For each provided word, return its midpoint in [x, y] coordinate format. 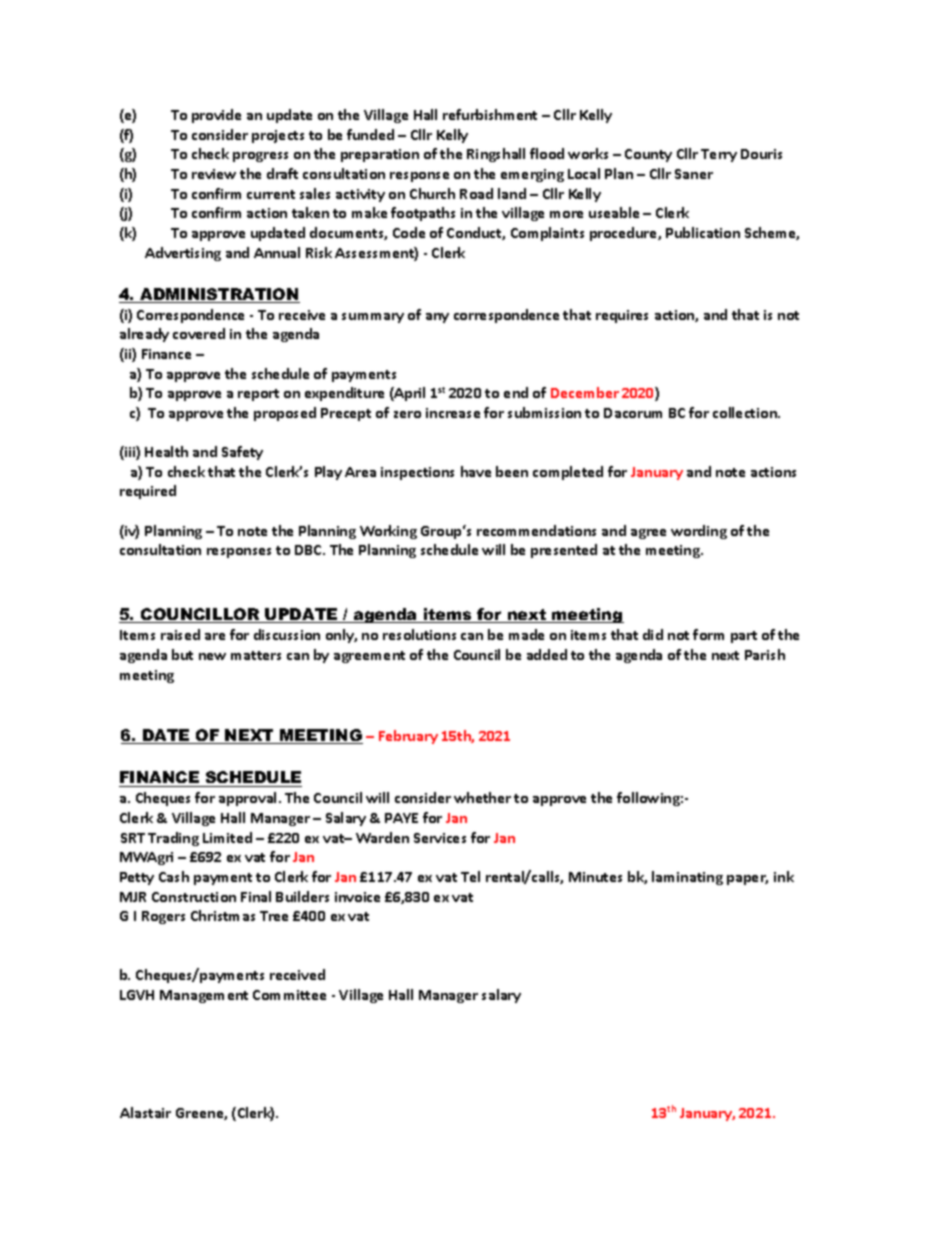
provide [216, 116]
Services [440, 838]
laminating [687, 878]
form [708, 634]
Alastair [145, 1112]
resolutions [419, 634]
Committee [289, 995]
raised [180, 634]
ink [784, 876]
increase [453, 413]
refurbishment [490, 114]
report [258, 395]
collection [746, 412]
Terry [719, 155]
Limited [227, 837]
